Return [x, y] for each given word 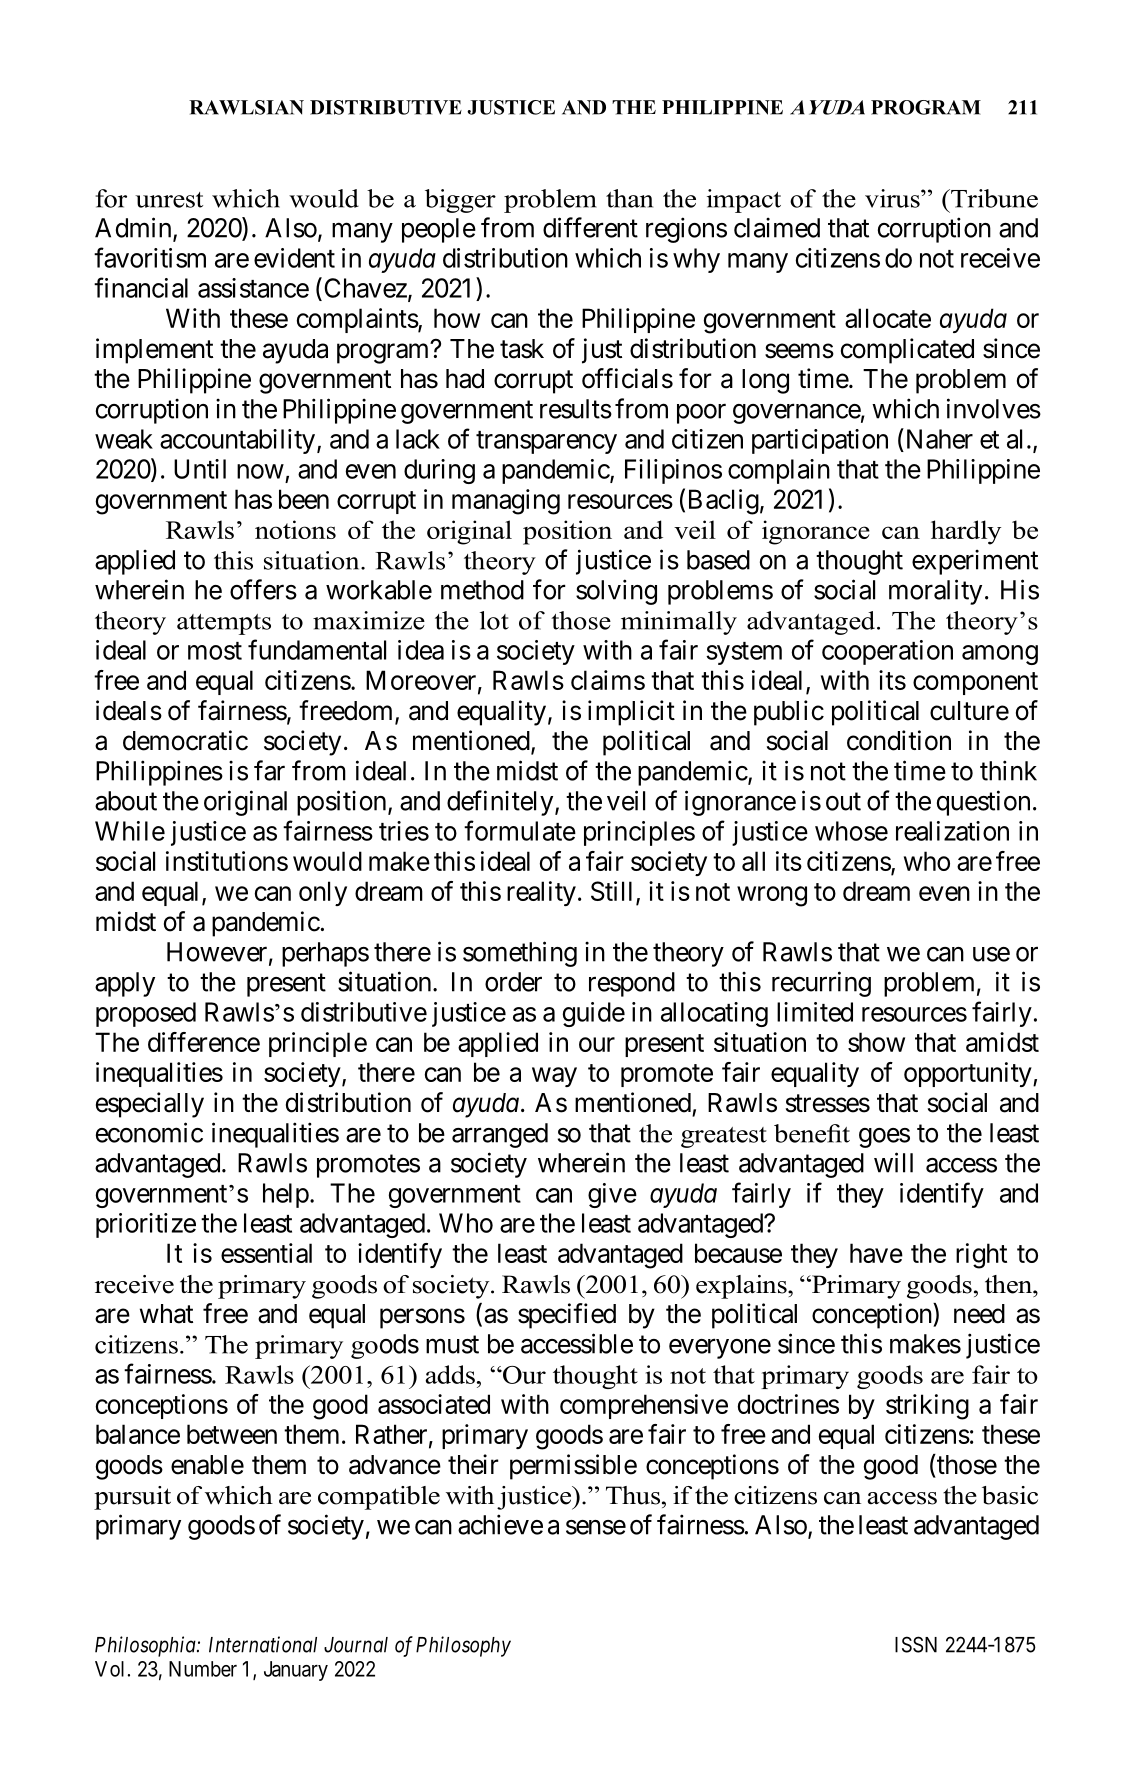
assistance [253, 288]
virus [893, 198]
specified [567, 1316]
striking [927, 1407]
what [166, 1314]
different [590, 227]
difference [204, 1042]
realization [952, 831]
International [263, 1644]
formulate [520, 830]
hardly [966, 532]
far [269, 770]
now [260, 471]
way [554, 1077]
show [876, 1042]
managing [506, 502]
